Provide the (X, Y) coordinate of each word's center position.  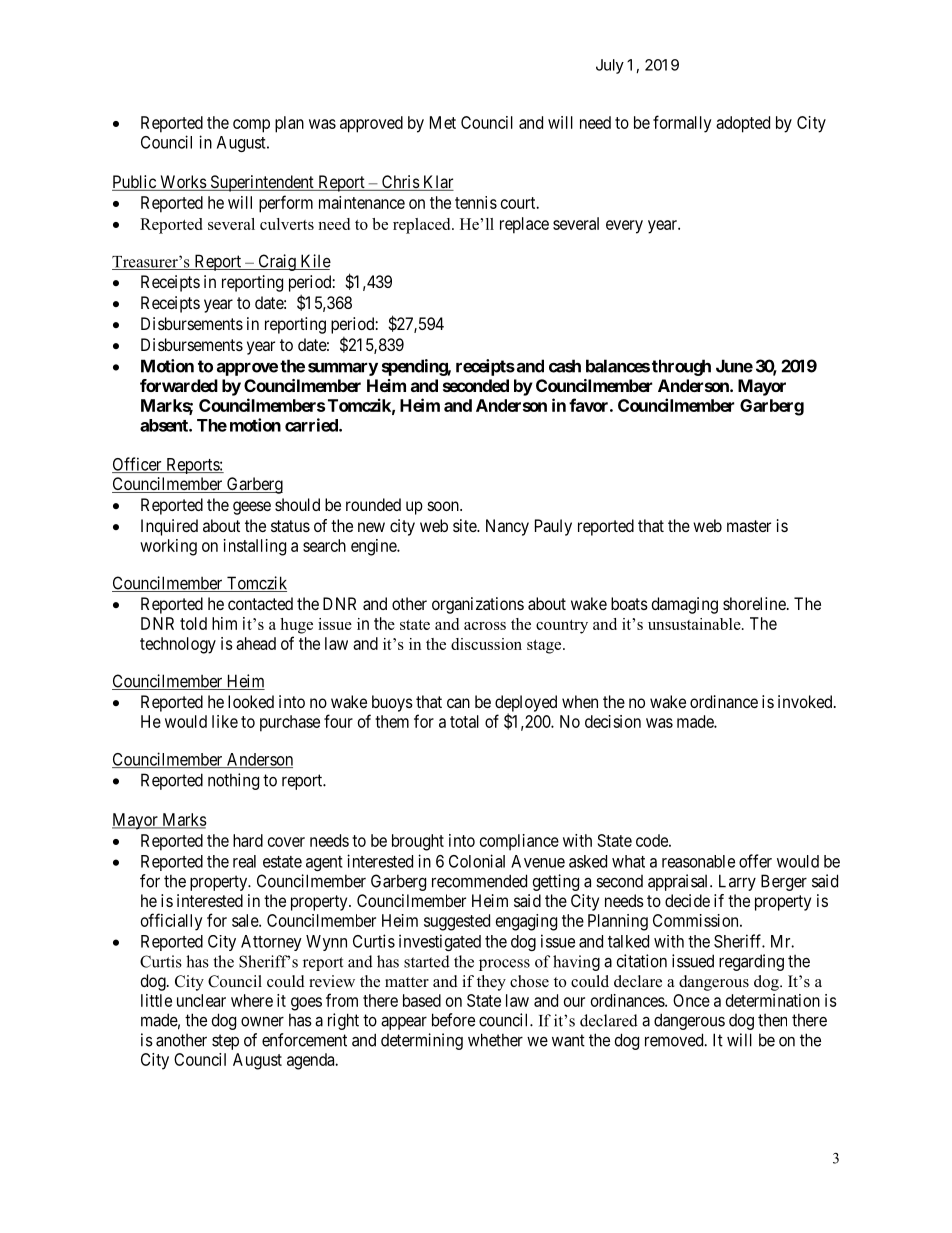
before (453, 1020)
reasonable (698, 861)
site (465, 525)
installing (255, 547)
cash (565, 366)
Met (443, 122)
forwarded (179, 385)
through (681, 367)
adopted (743, 124)
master (749, 526)
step (225, 1042)
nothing (233, 781)
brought (418, 842)
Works (182, 183)
